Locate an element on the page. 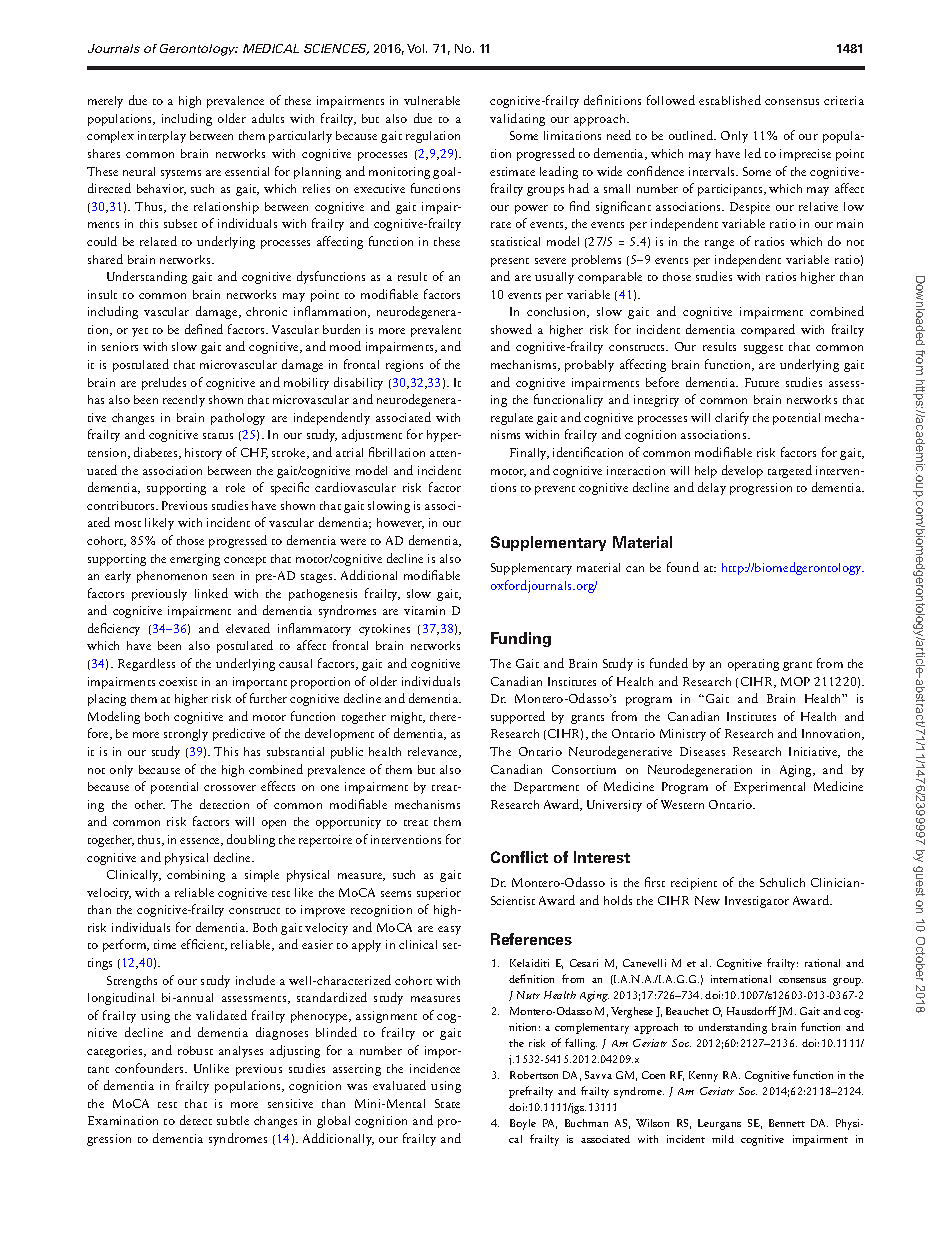 This image has height=1251, width=952. State is located at coordinates (447, 1103).
